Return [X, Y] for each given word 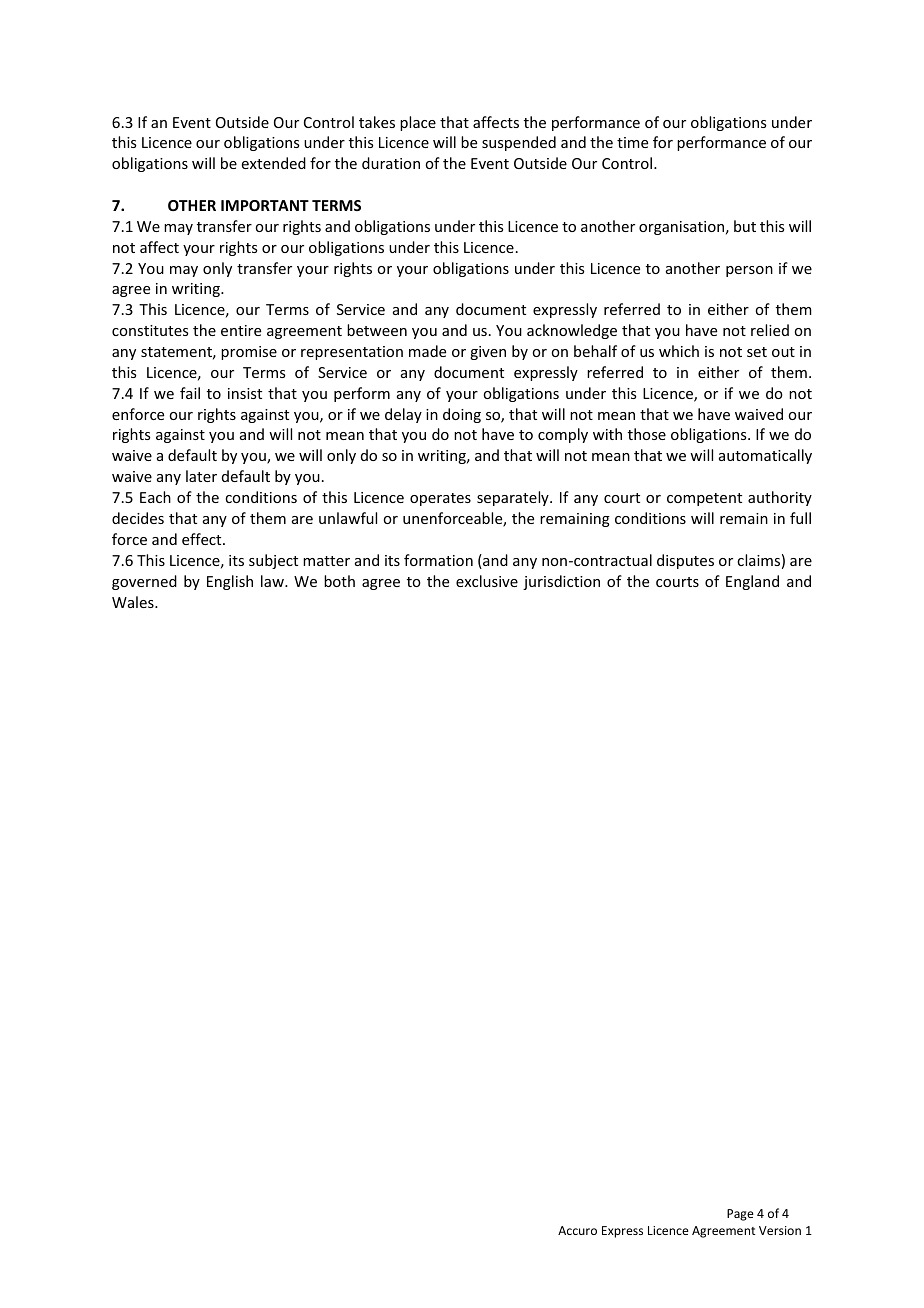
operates [440, 499]
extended [274, 163]
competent [704, 499]
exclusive [487, 581]
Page [740, 1215]
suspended [519, 143]
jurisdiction [561, 582]
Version [780, 1230]
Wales [134, 602]
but [745, 226]
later [201, 476]
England [752, 582]
